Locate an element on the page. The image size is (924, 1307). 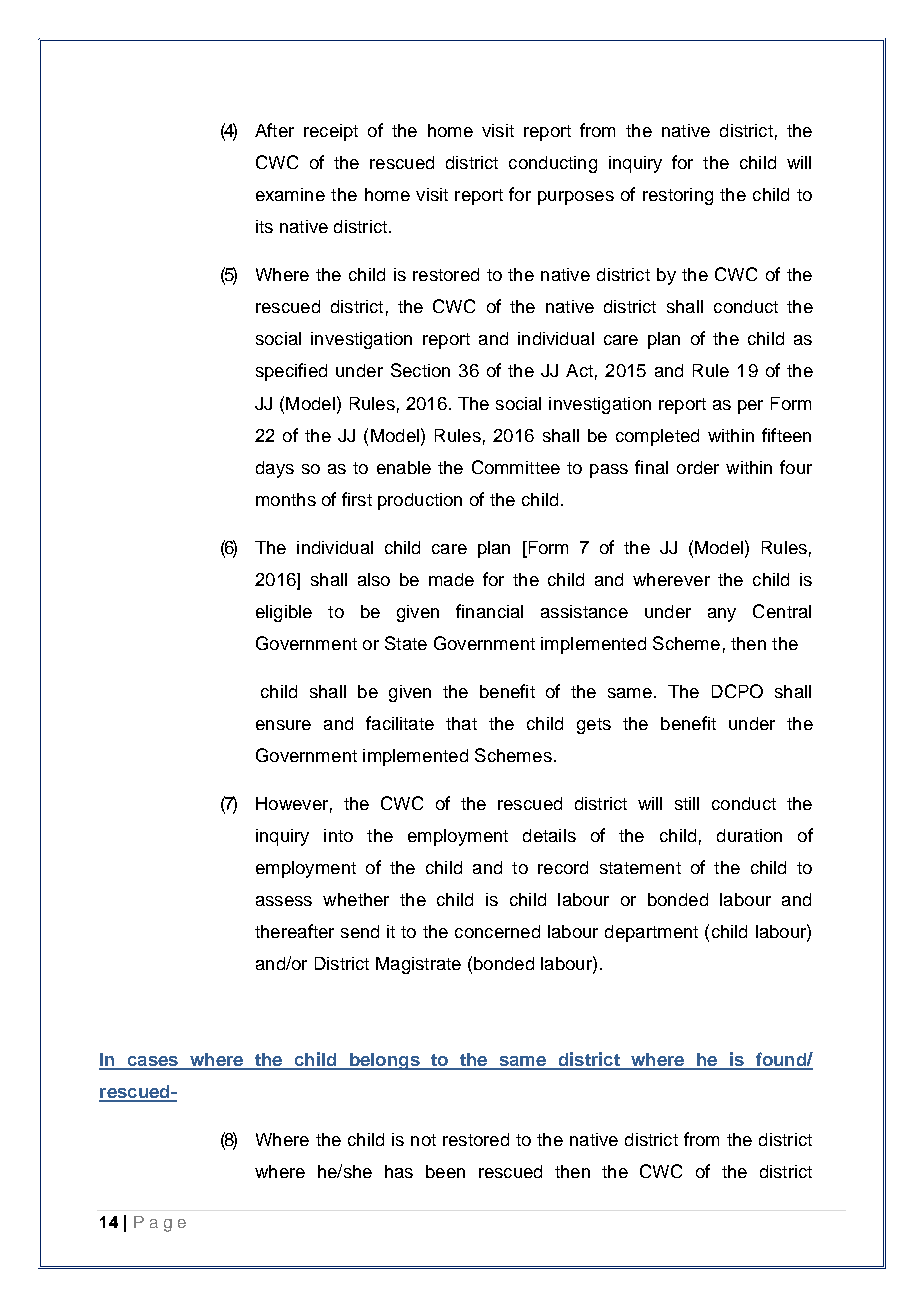
first is located at coordinates (357, 499).
